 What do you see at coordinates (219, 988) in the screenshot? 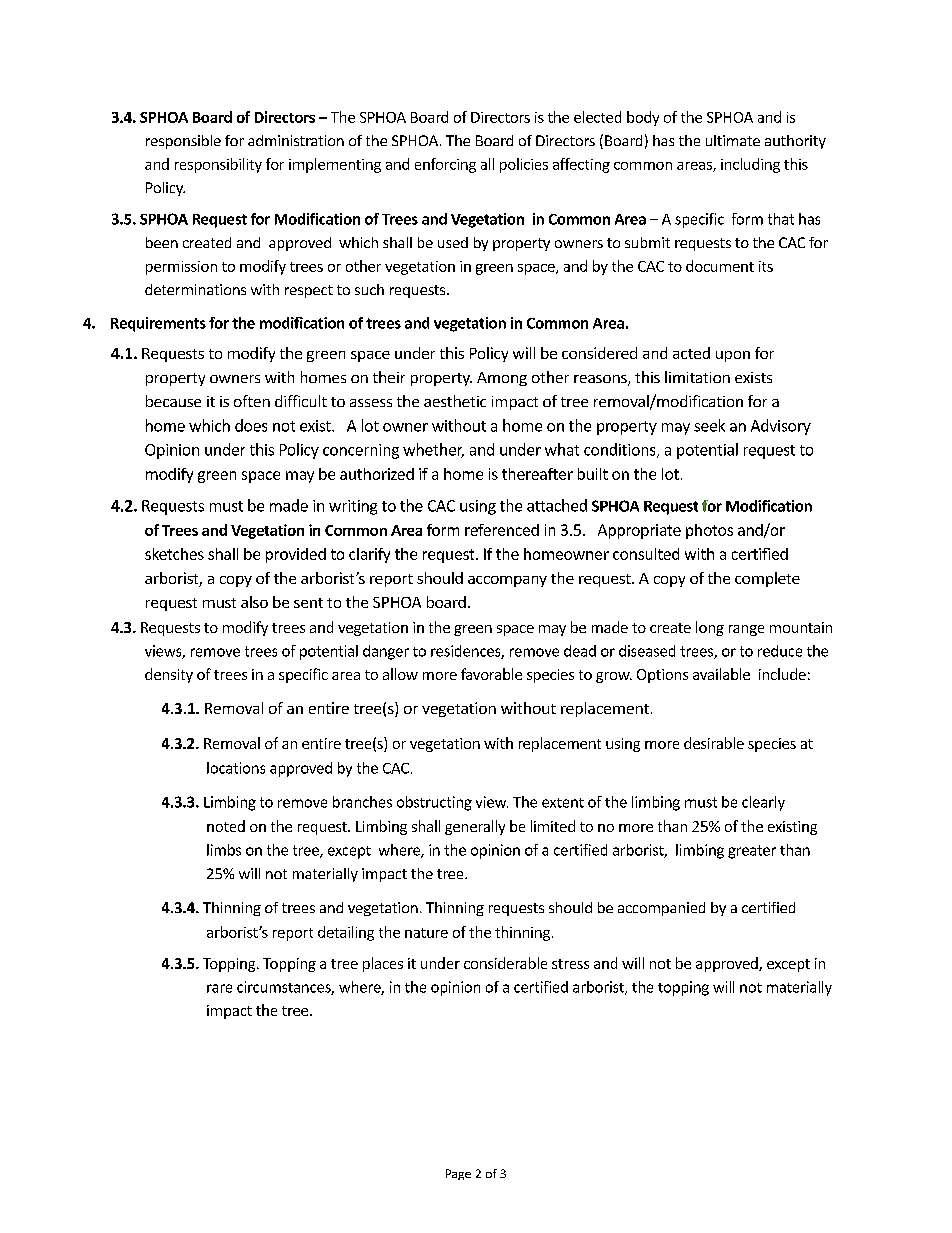
I see `rare` at bounding box center [219, 988].
